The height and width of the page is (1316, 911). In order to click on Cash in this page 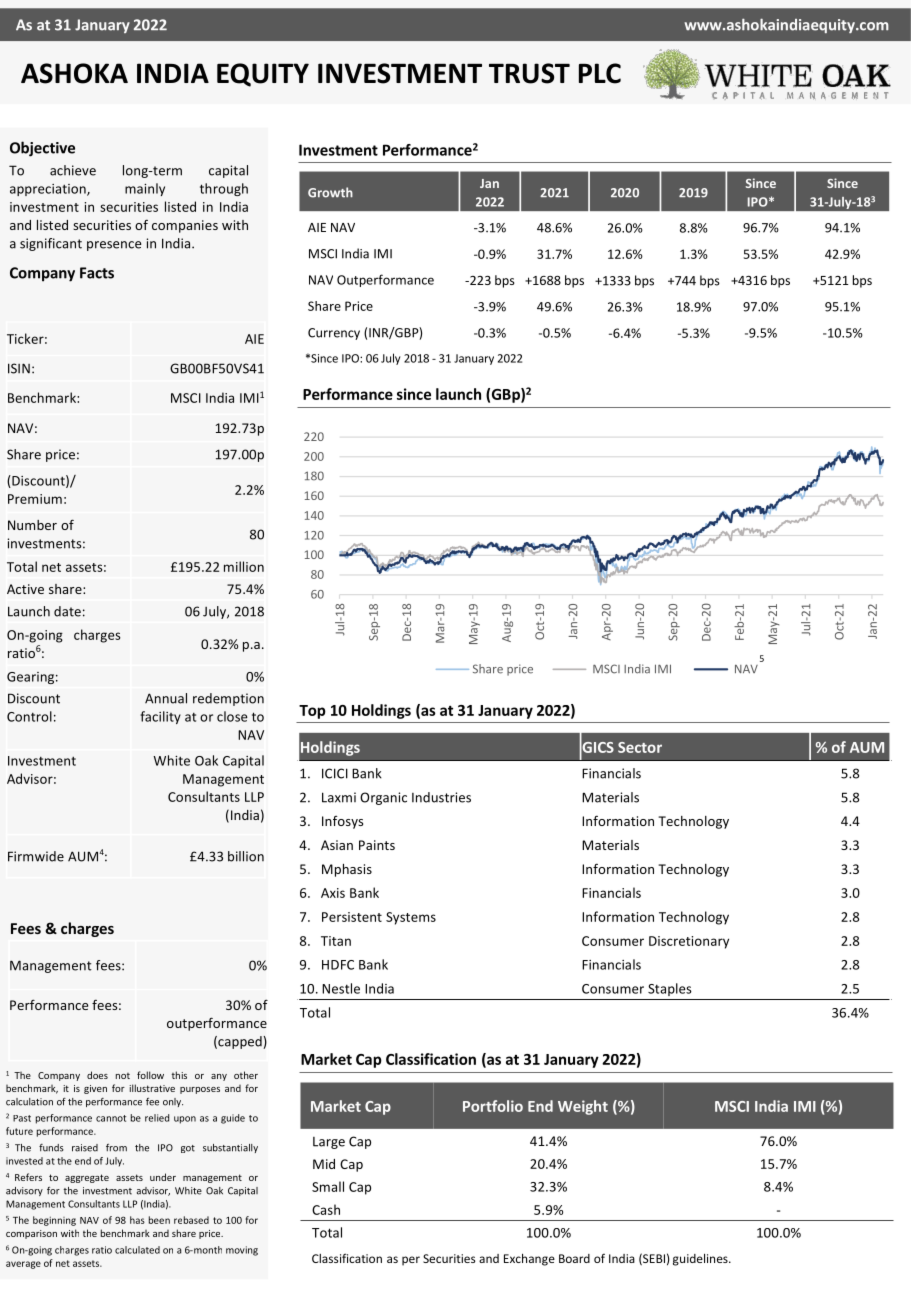, I will do `click(326, 1209)`.
